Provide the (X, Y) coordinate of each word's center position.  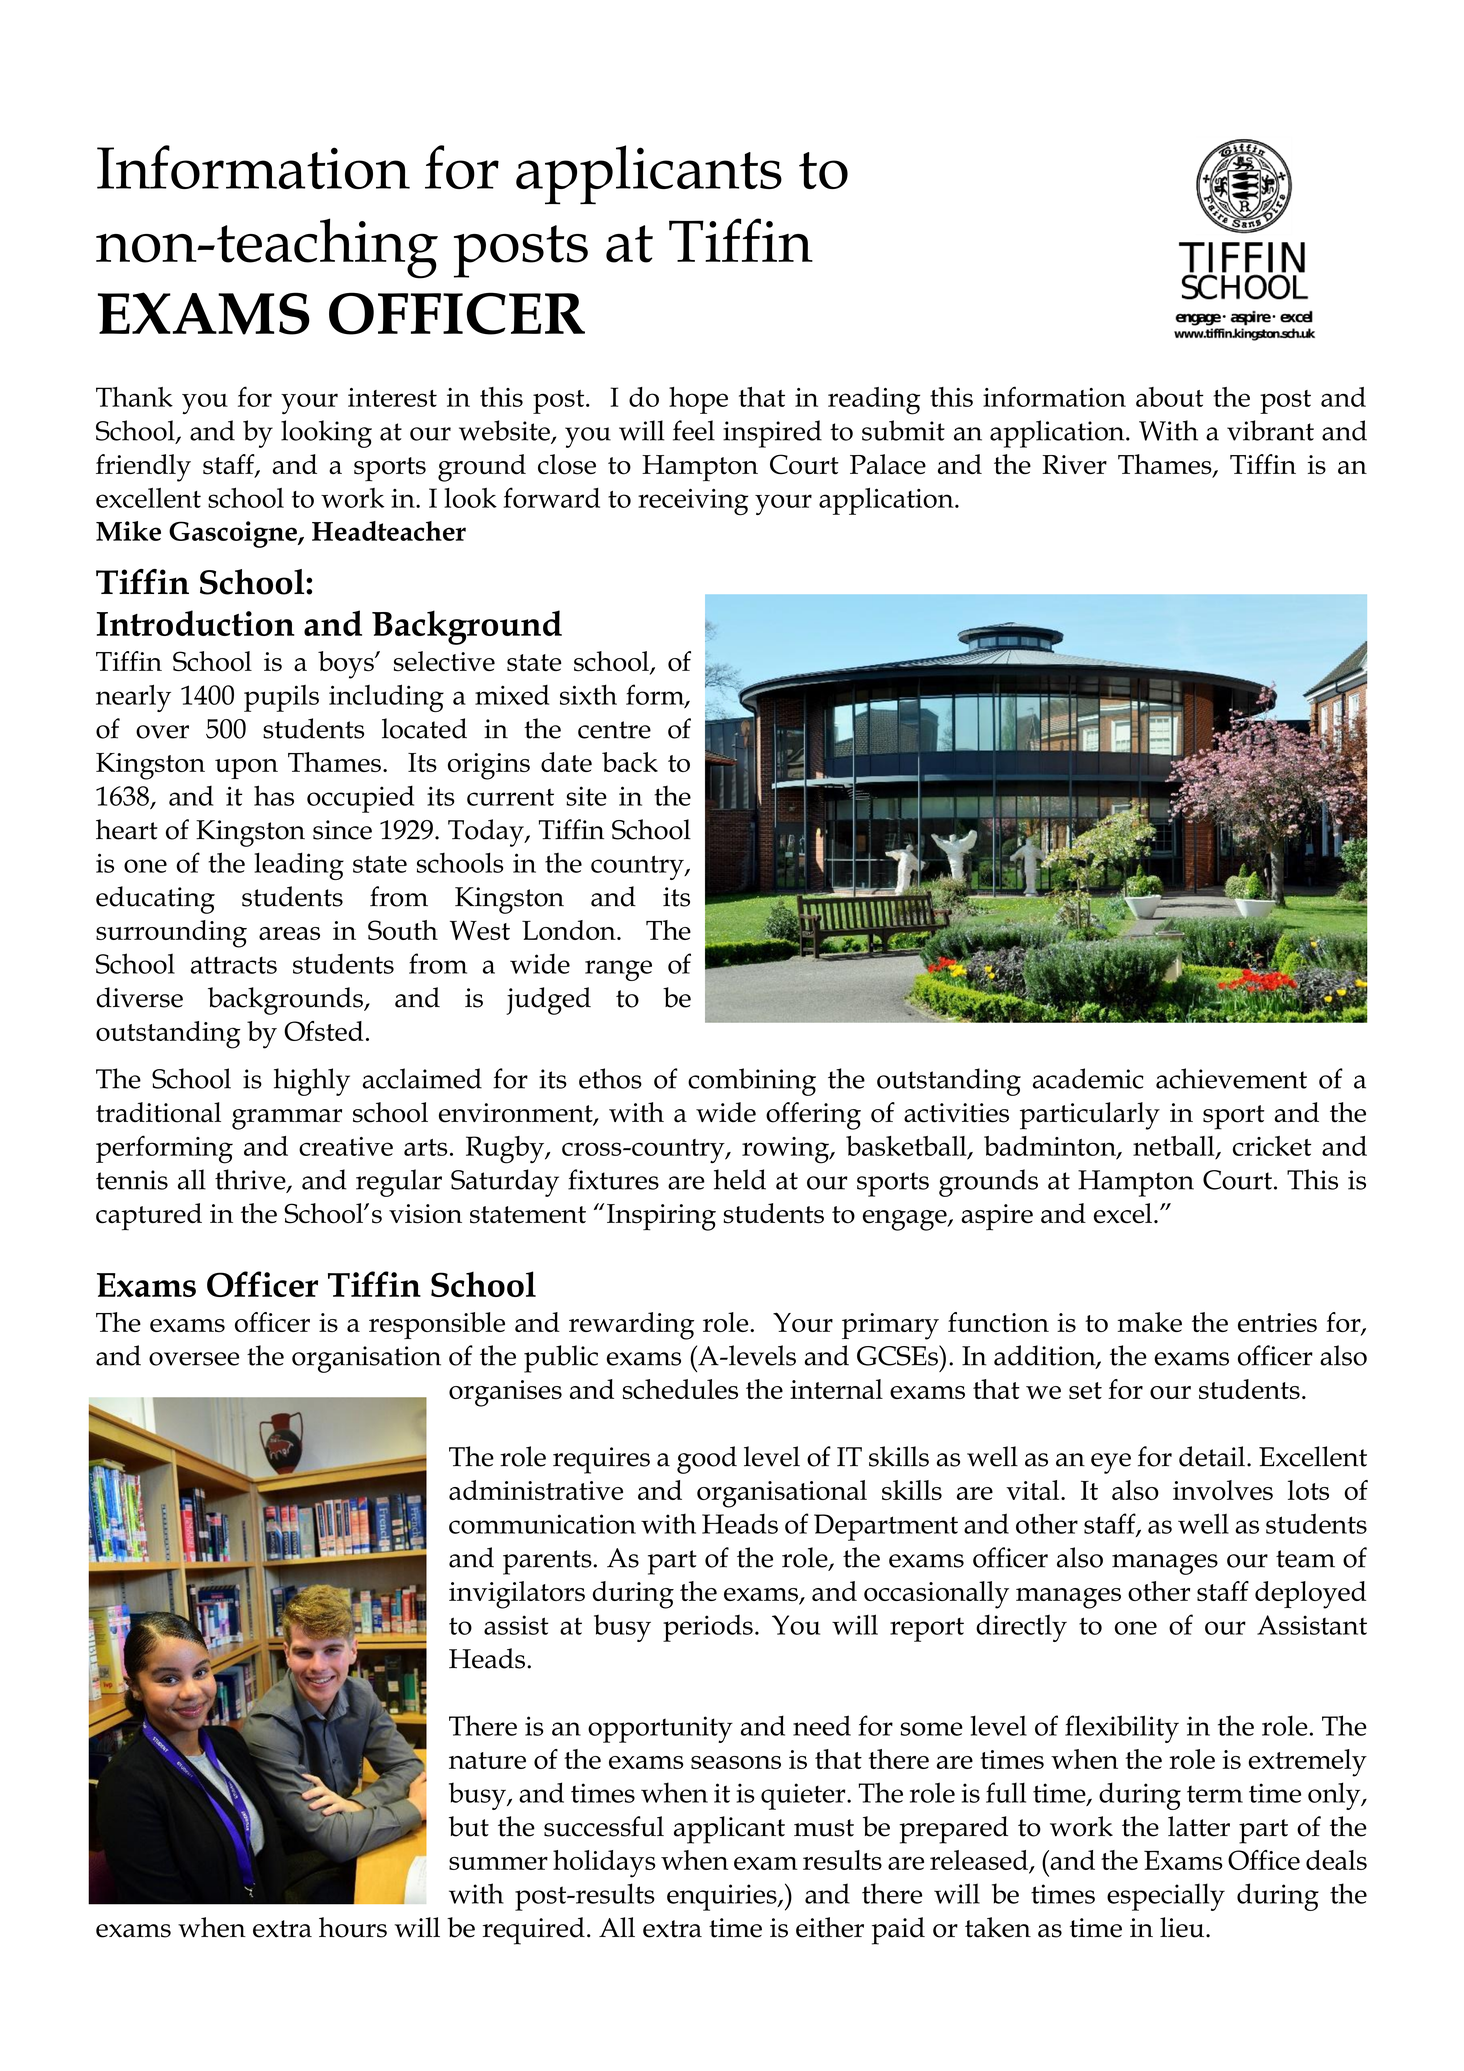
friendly (143, 468)
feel (694, 430)
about (1170, 397)
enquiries (723, 1897)
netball (1175, 1147)
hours (353, 1927)
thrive (251, 1180)
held (740, 1179)
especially (1166, 1897)
